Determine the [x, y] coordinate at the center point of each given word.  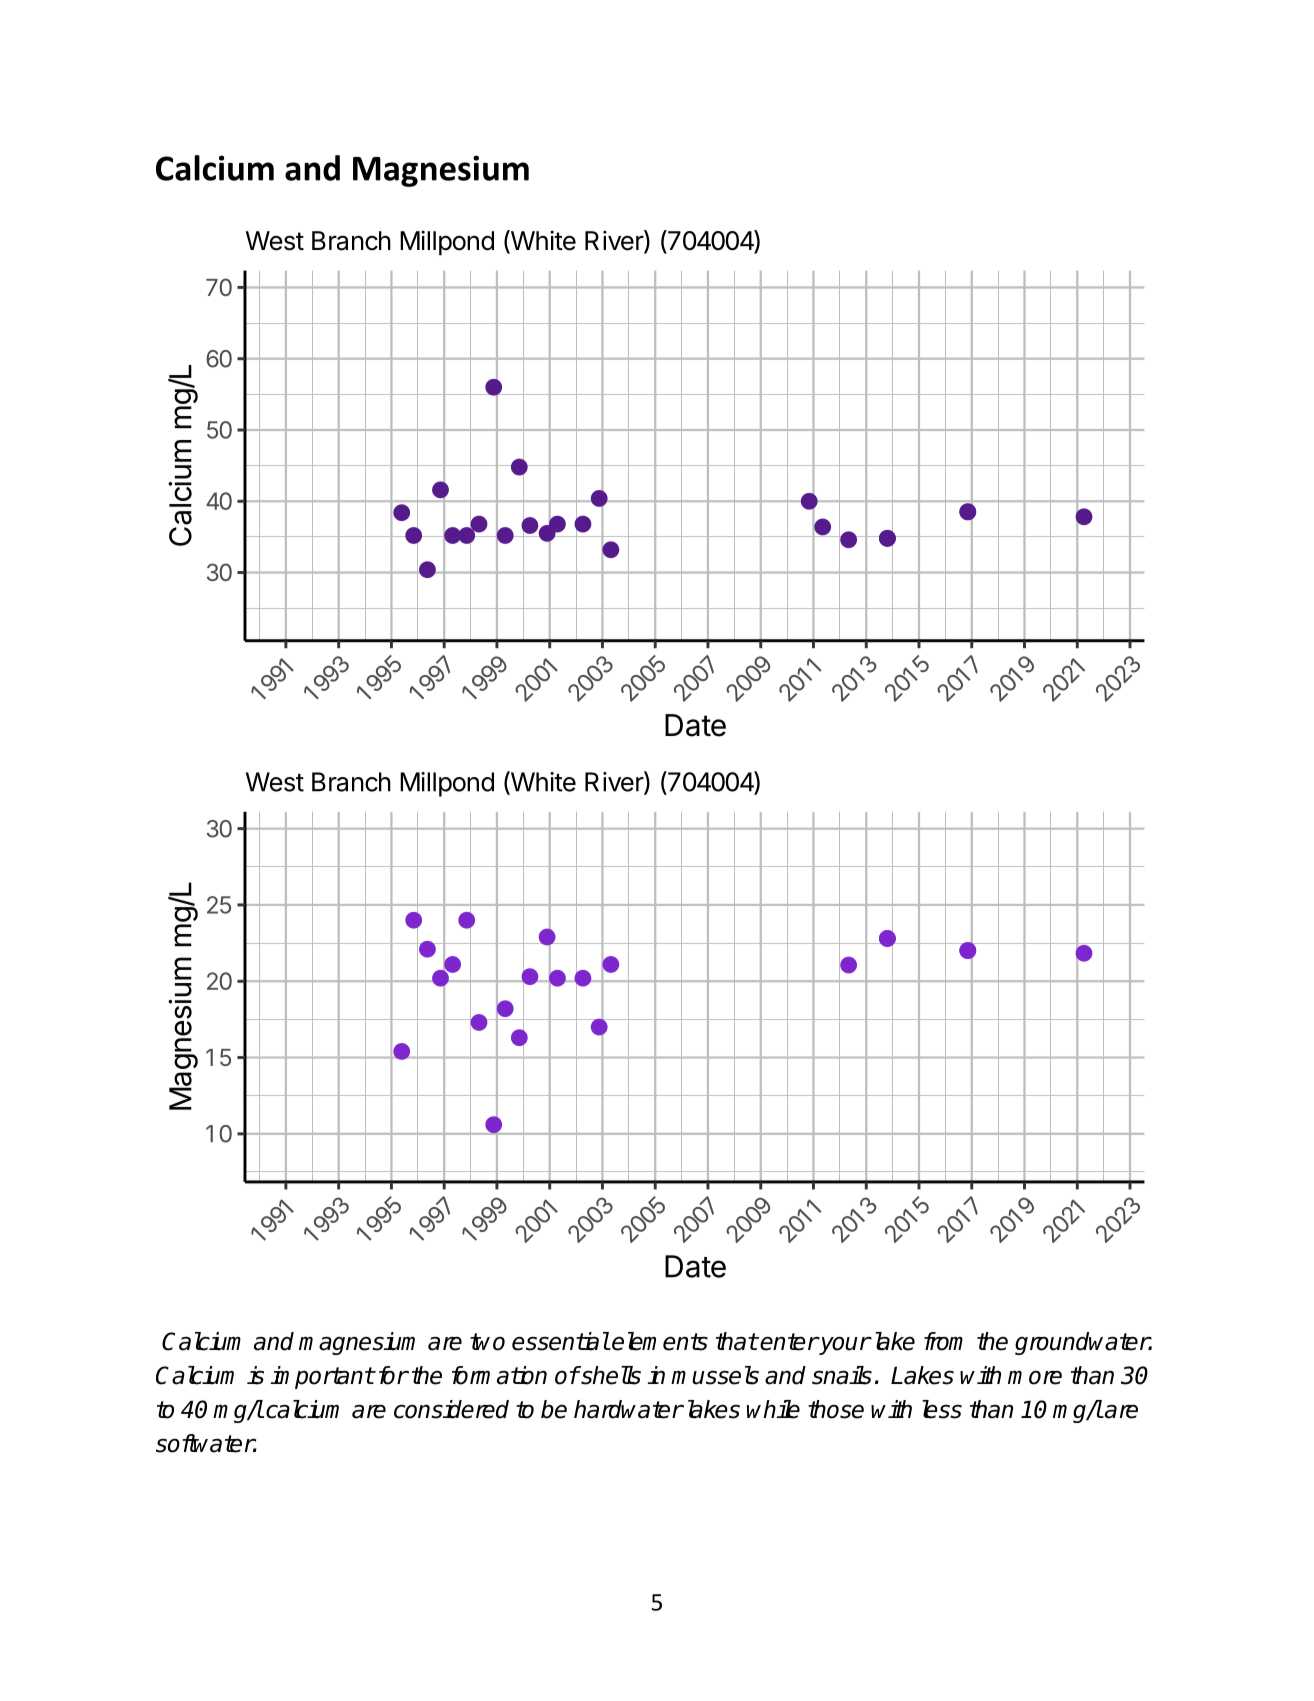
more [1035, 1377]
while [773, 1409]
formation [499, 1375]
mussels [715, 1375]
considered [451, 1409]
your [844, 1345]
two [487, 1342]
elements [660, 1341]
